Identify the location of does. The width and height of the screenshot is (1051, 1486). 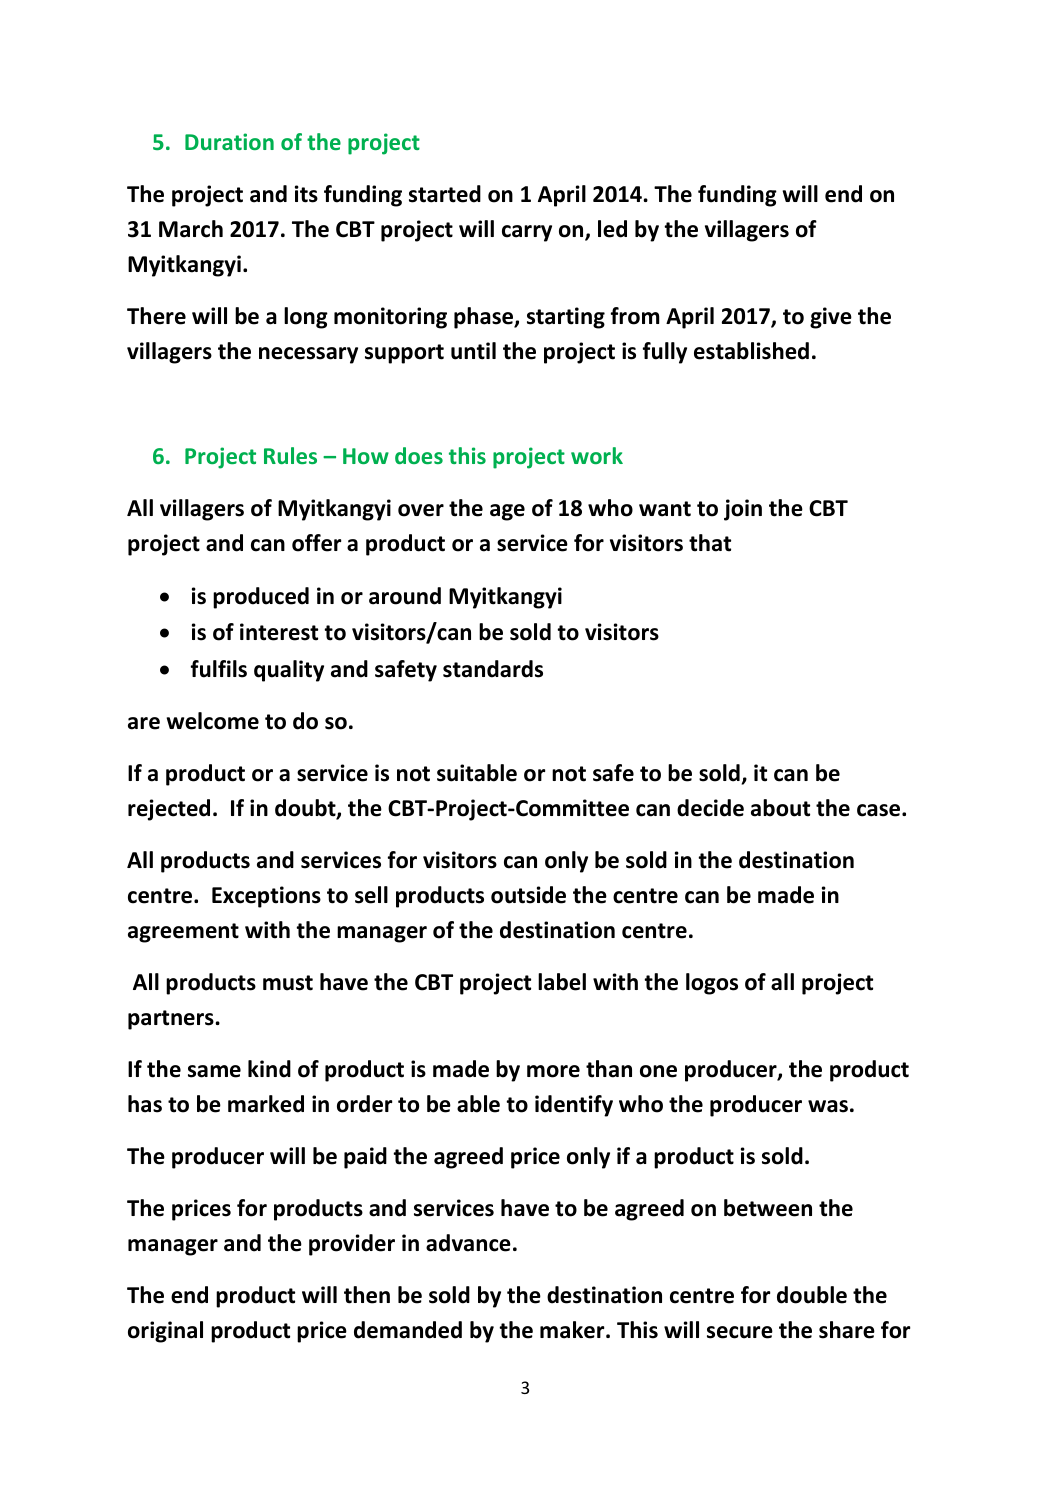
(419, 455).
